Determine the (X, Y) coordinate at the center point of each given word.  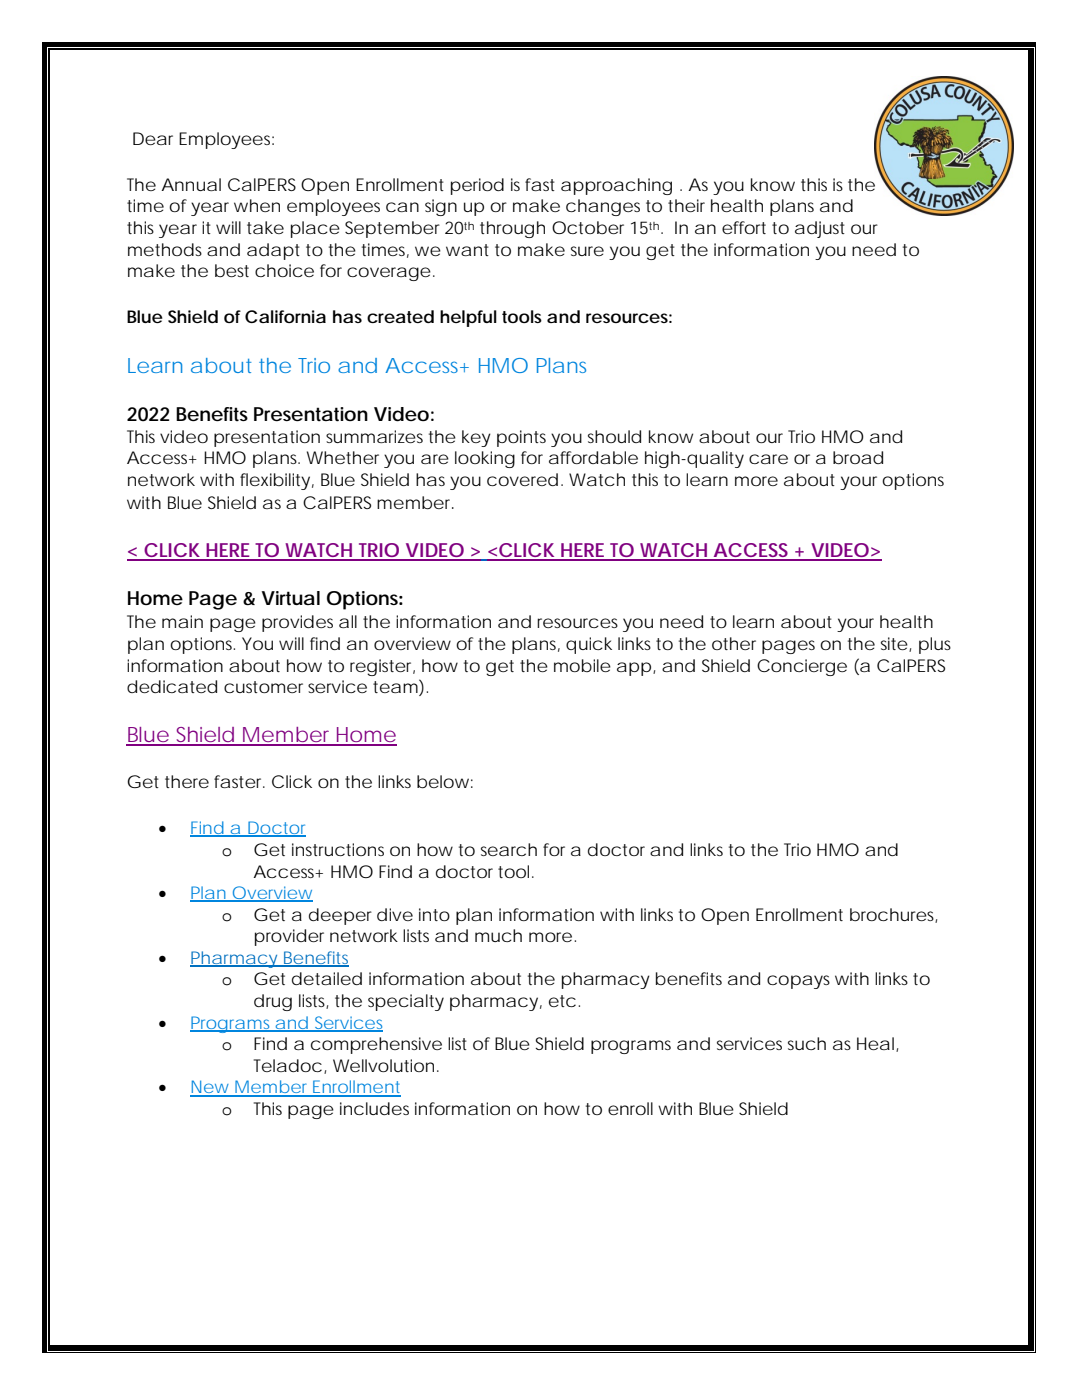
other (734, 643)
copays (798, 982)
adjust (820, 229)
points (521, 438)
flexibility (275, 481)
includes (374, 1108)
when (257, 205)
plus (935, 645)
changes (603, 207)
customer (263, 687)
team (394, 687)
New (209, 1088)
